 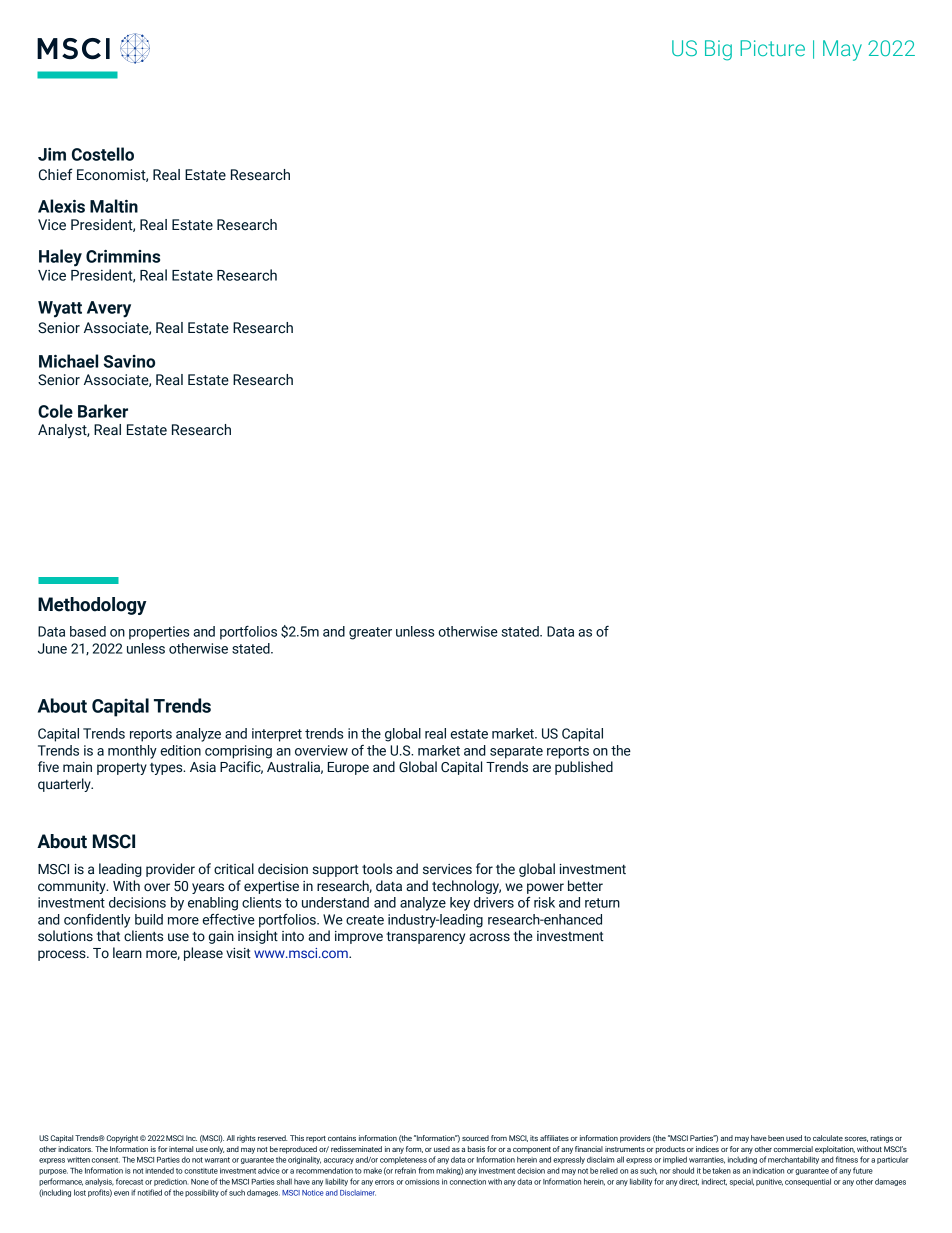 I want to click on types, so click(x=167, y=769).
